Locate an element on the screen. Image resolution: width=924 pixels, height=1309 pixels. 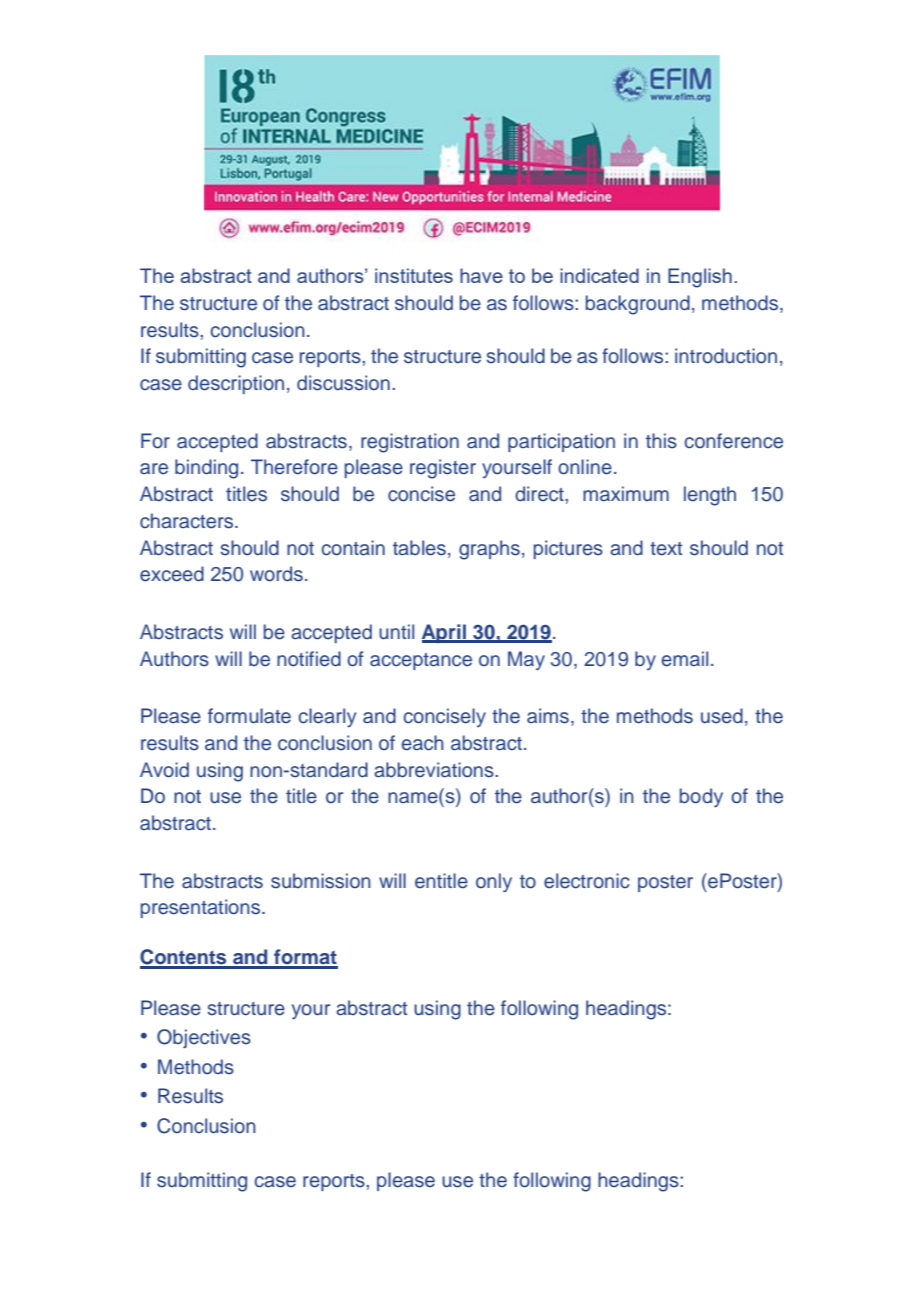
binding is located at coordinates (206, 469).
